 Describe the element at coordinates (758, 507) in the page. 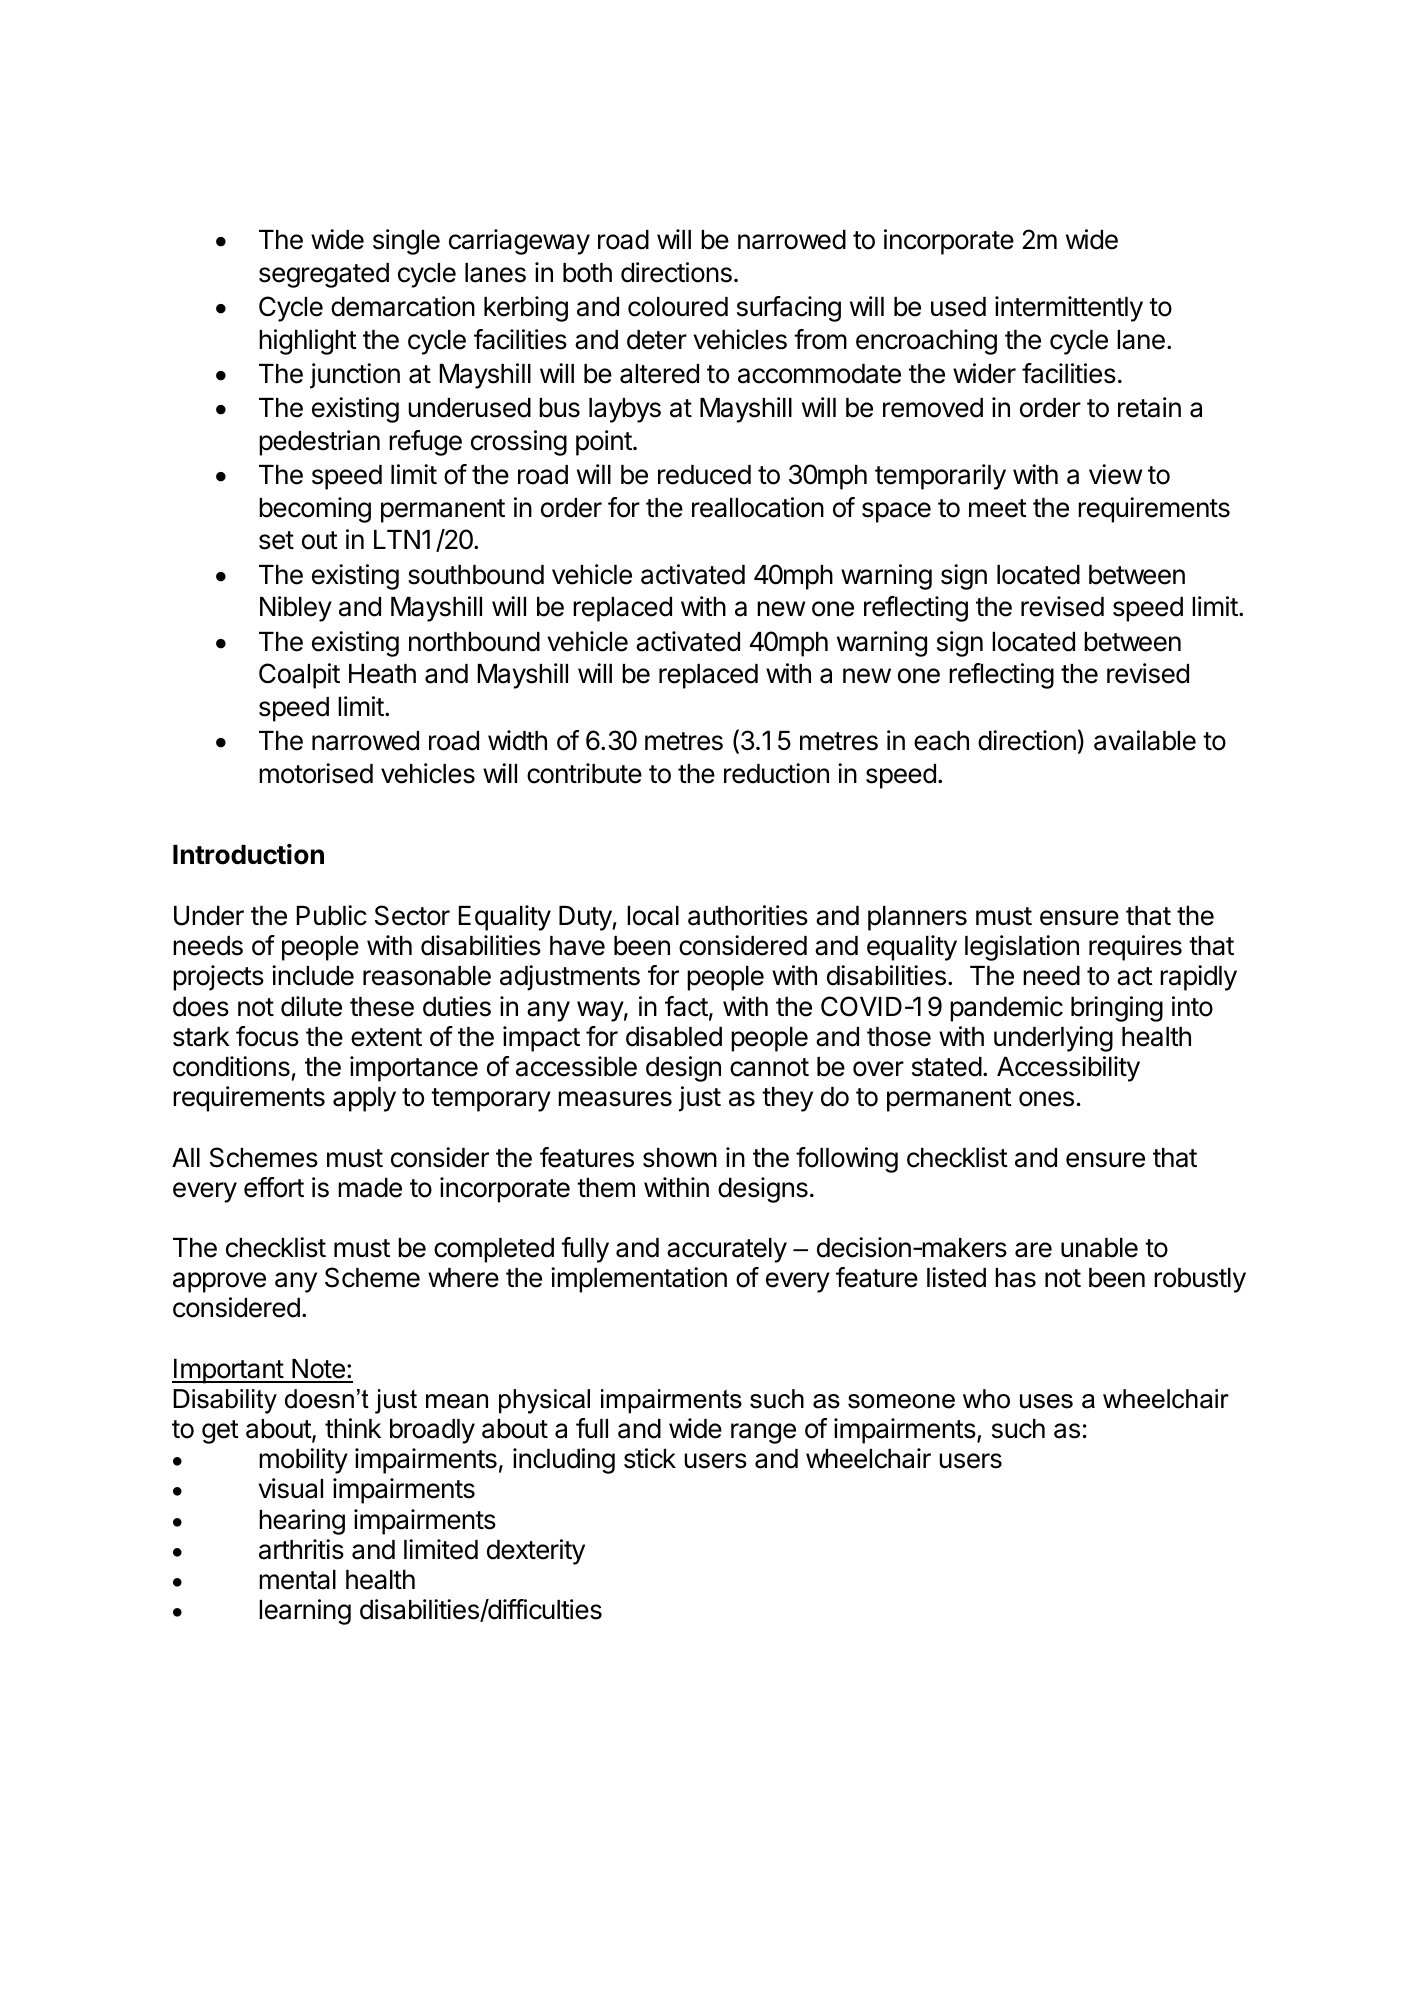

I see `reallocation` at that location.
